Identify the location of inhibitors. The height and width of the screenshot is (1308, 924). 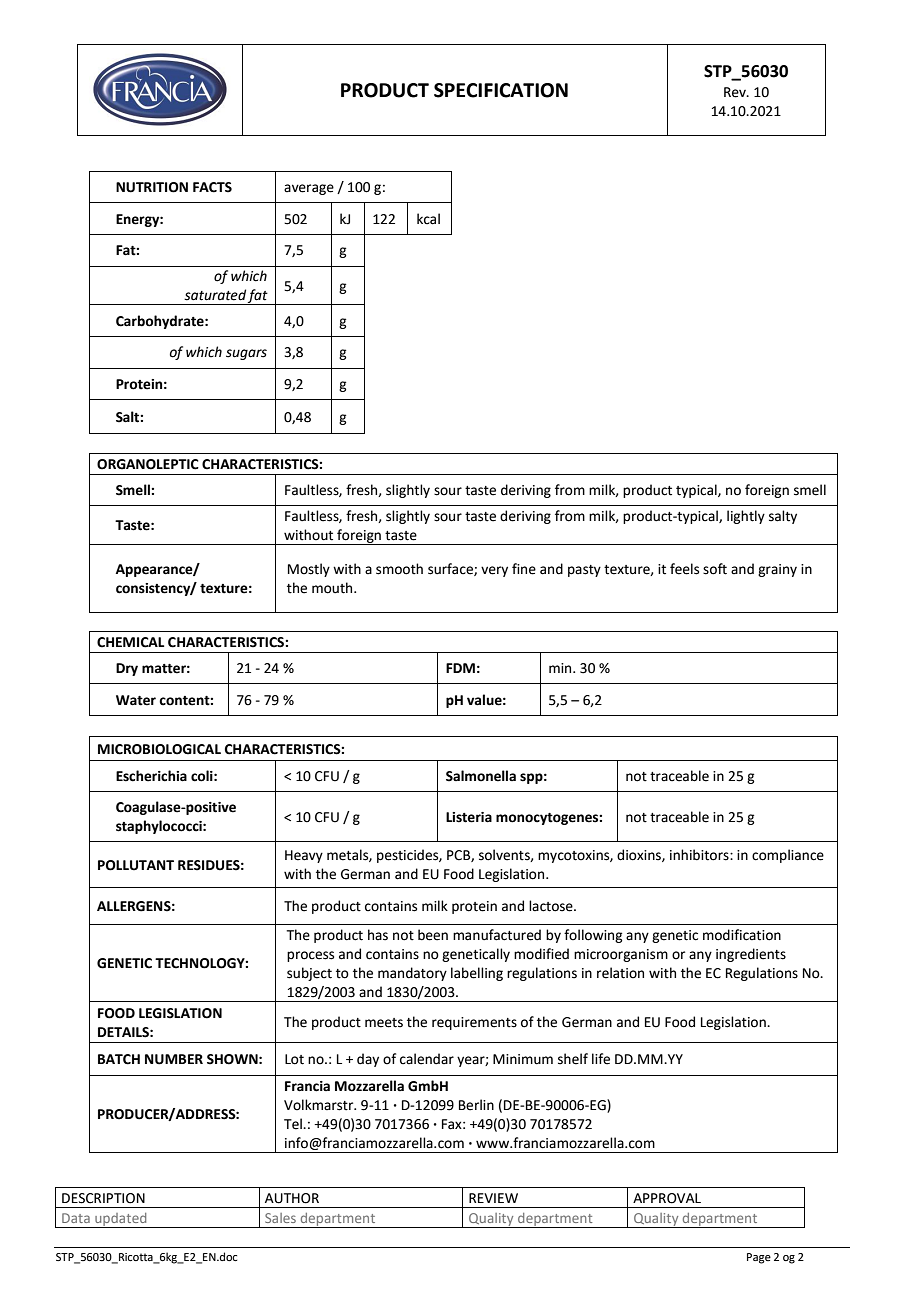
(700, 855).
